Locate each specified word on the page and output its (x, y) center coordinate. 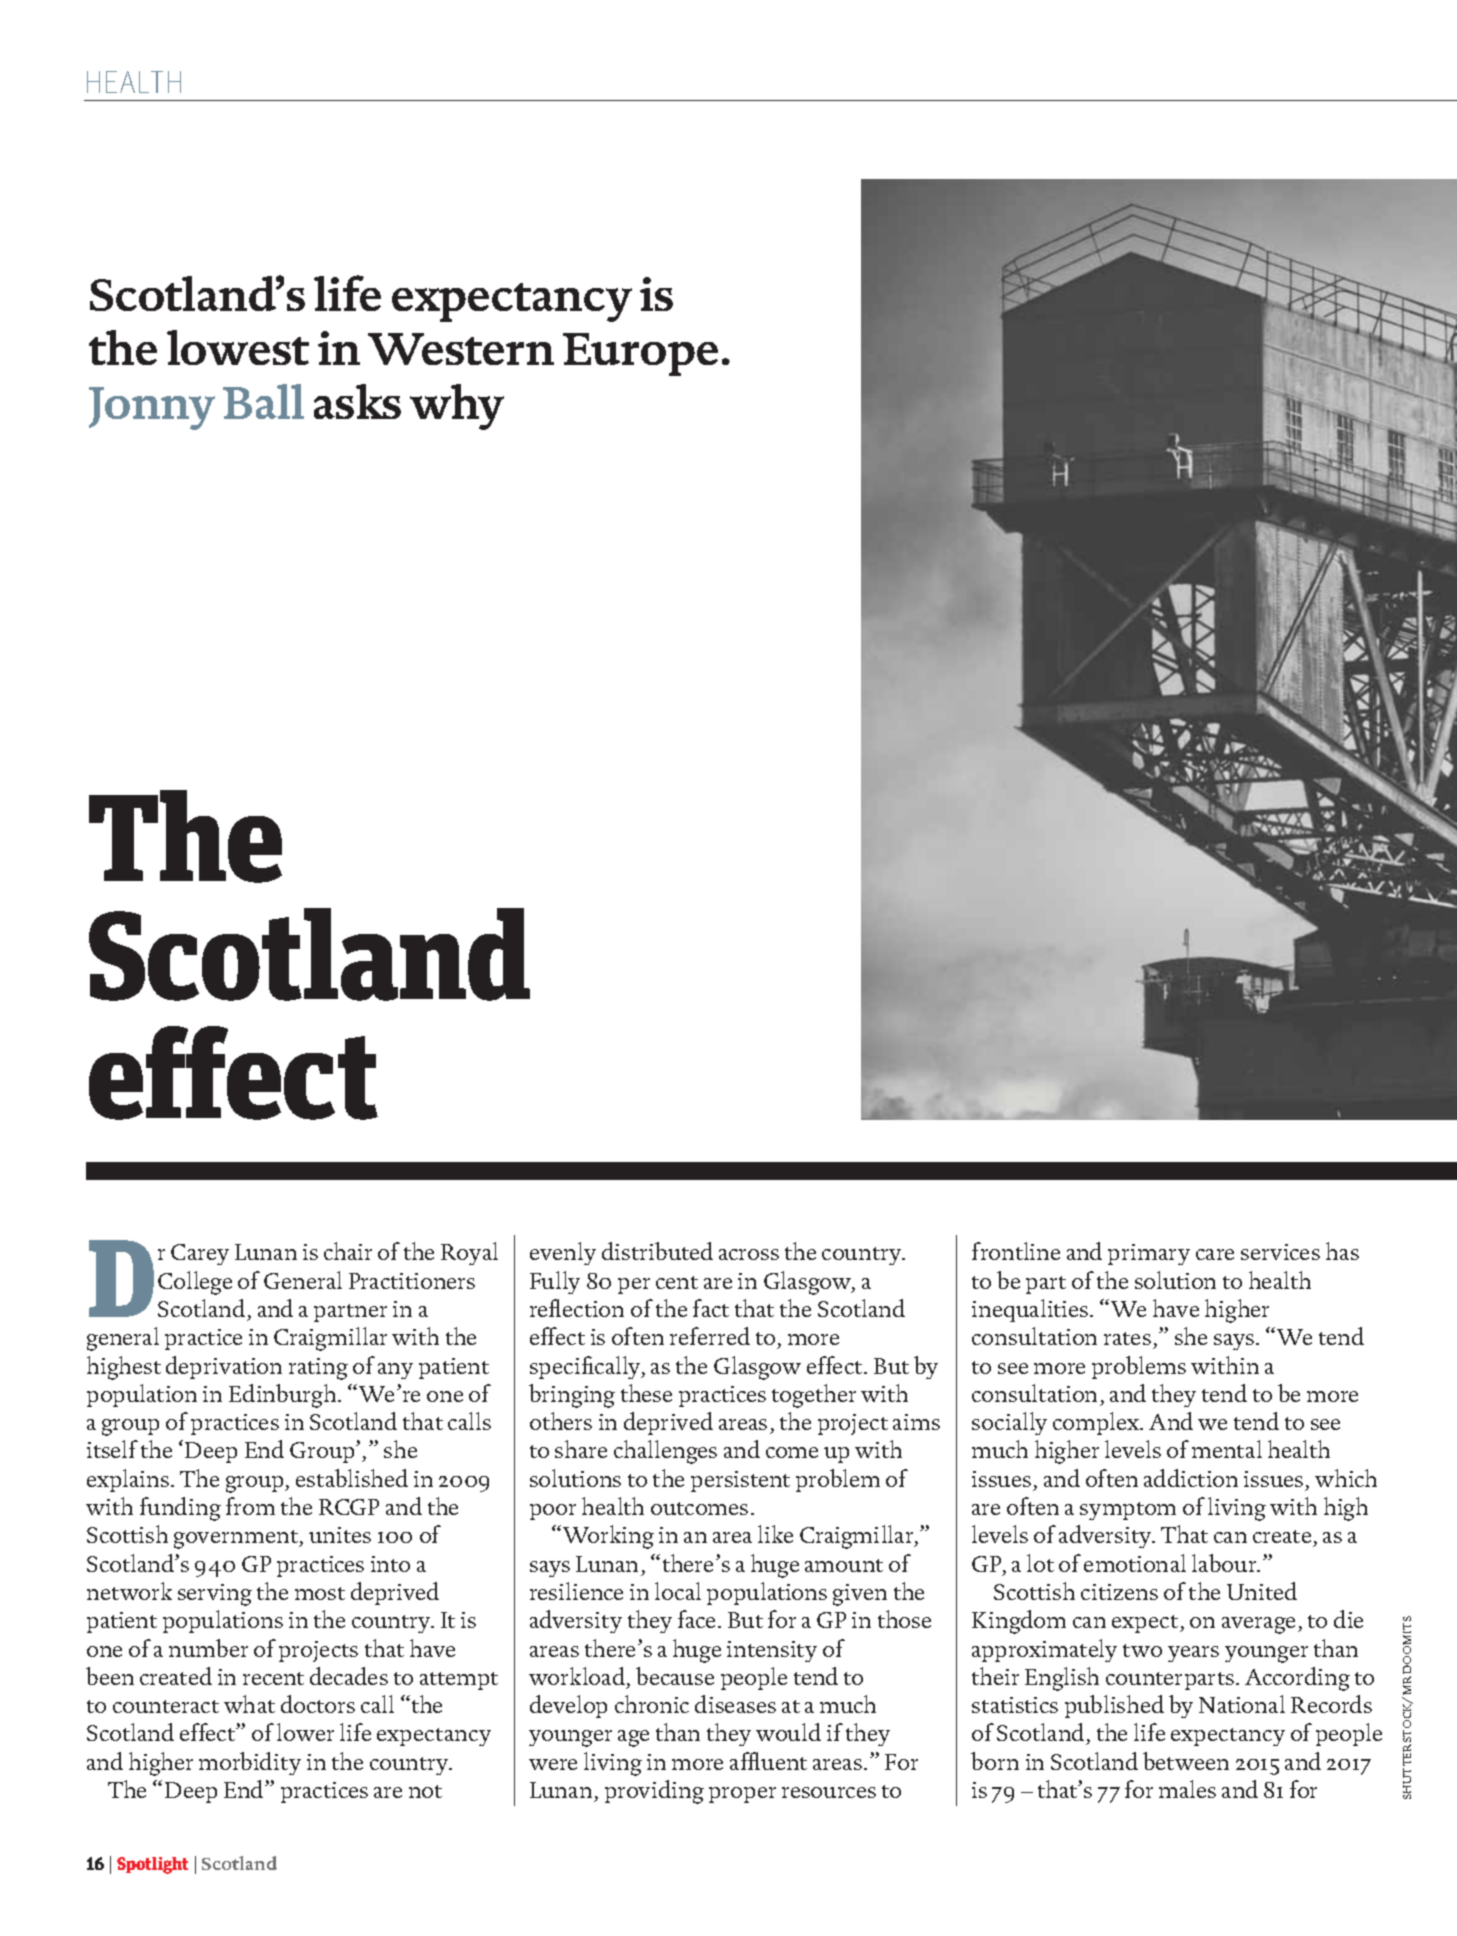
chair (348, 1251)
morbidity (250, 1763)
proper (742, 1795)
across (749, 1254)
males (1187, 1789)
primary (1149, 1254)
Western (461, 349)
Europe (640, 354)
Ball (263, 401)
